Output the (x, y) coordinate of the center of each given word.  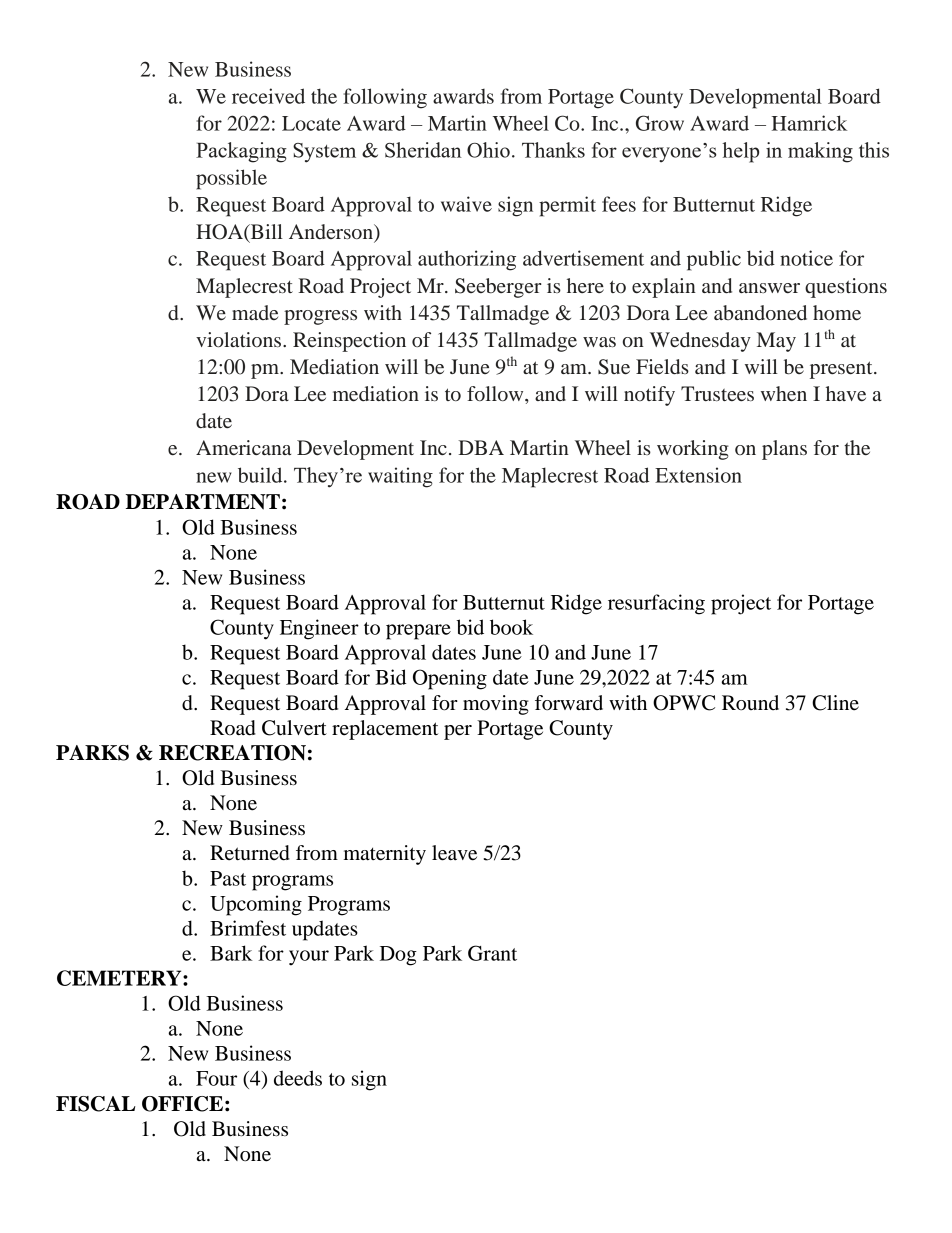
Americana (243, 447)
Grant (492, 953)
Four (216, 1078)
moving (496, 705)
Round (750, 703)
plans (784, 450)
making (820, 152)
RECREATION (232, 753)
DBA (481, 447)
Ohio (488, 150)
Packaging (241, 152)
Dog (398, 956)
